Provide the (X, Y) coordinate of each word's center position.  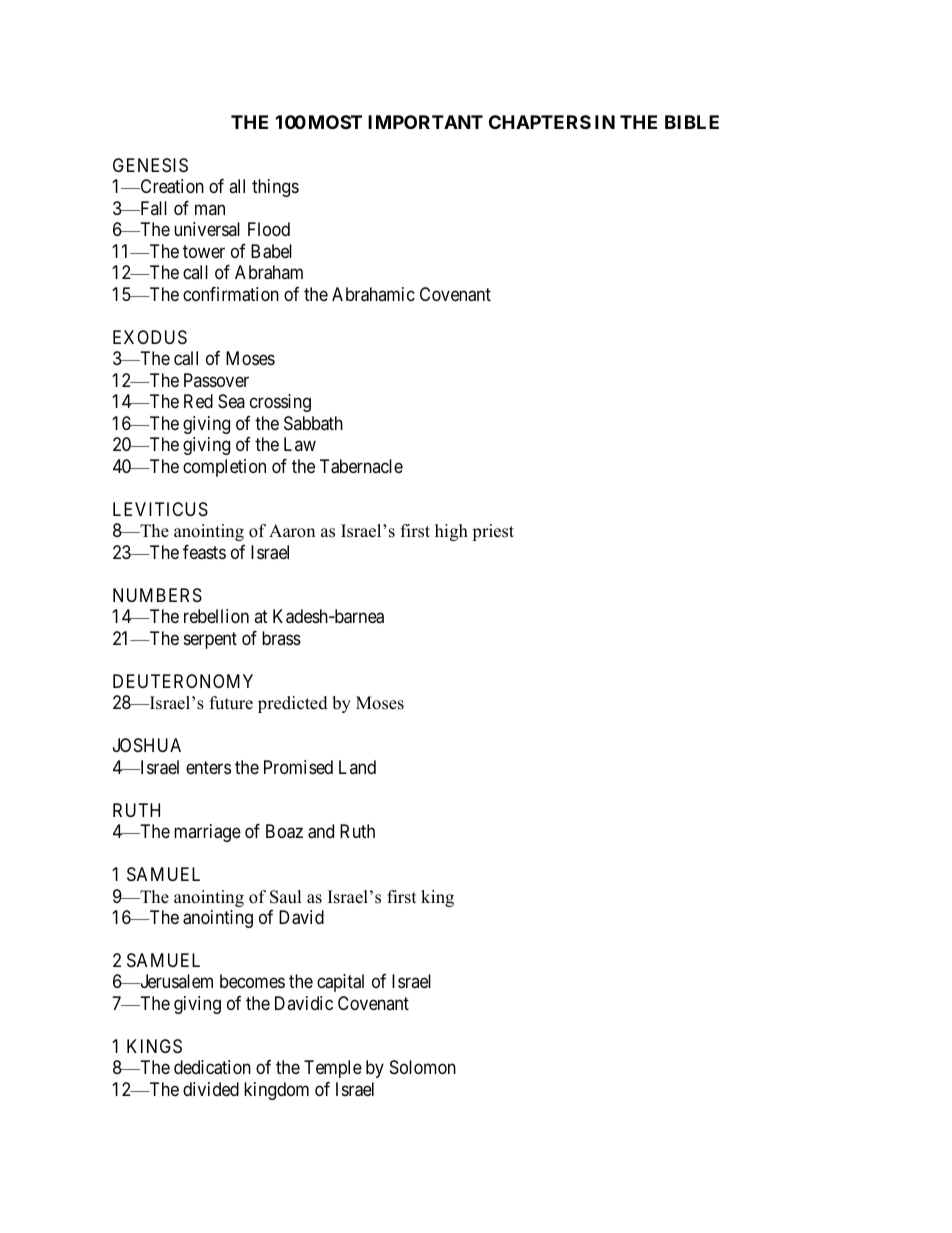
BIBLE (692, 122)
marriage (207, 833)
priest (493, 532)
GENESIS (150, 165)
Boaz (284, 831)
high (451, 532)
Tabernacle (361, 466)
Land (357, 767)
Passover (216, 380)
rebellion (216, 616)
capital (340, 983)
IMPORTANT (425, 122)
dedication (212, 1067)
